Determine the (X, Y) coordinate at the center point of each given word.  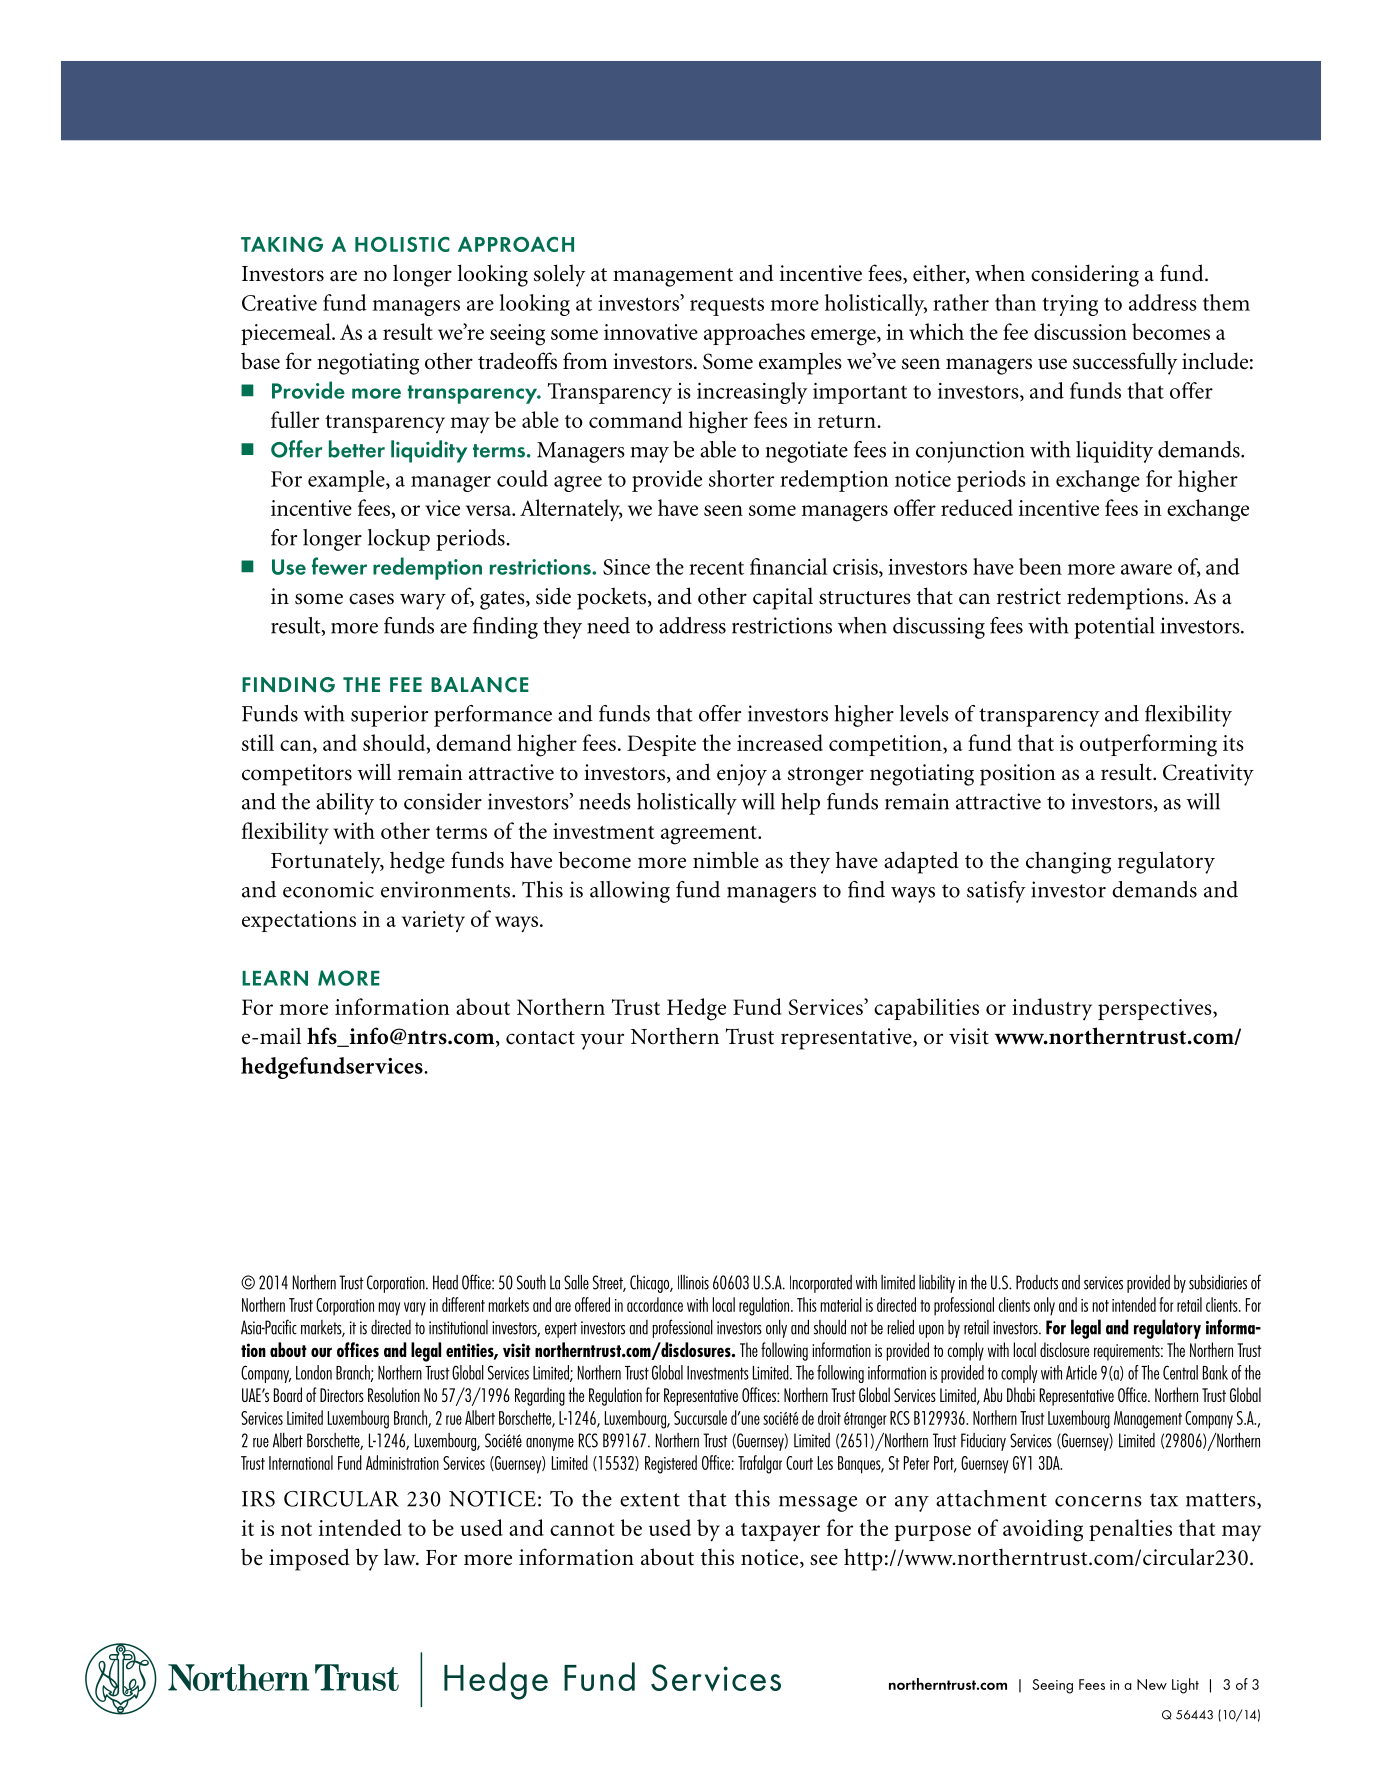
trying (1070, 305)
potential (1114, 628)
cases (371, 599)
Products (1037, 1282)
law (401, 1557)
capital (783, 598)
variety (433, 921)
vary (415, 1309)
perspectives (1156, 1009)
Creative (279, 303)
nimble (726, 860)
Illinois (693, 1282)
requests (727, 307)
